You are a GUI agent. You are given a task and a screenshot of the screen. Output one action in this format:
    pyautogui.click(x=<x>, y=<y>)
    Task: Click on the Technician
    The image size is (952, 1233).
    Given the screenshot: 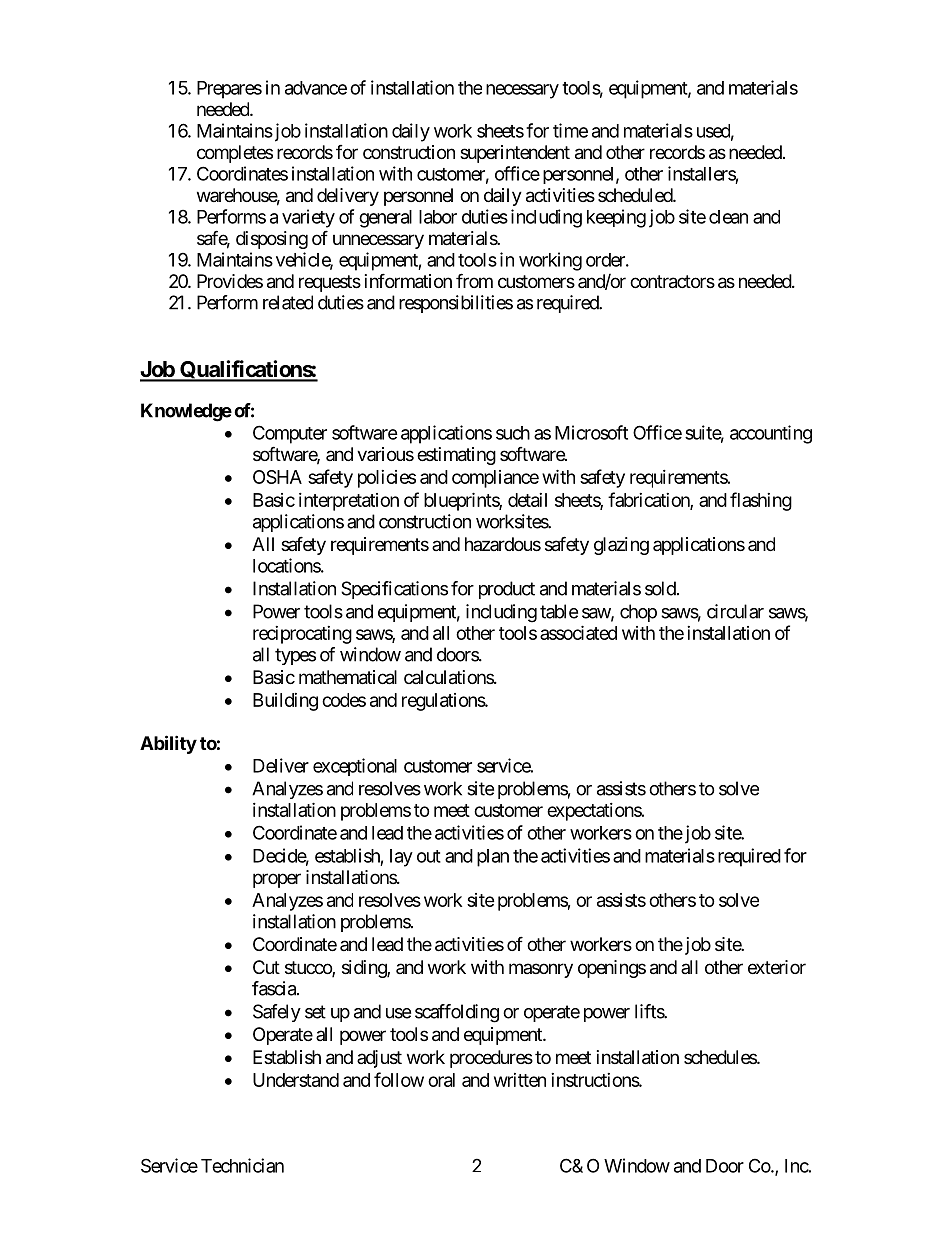 What is the action you would take?
    pyautogui.click(x=242, y=1165)
